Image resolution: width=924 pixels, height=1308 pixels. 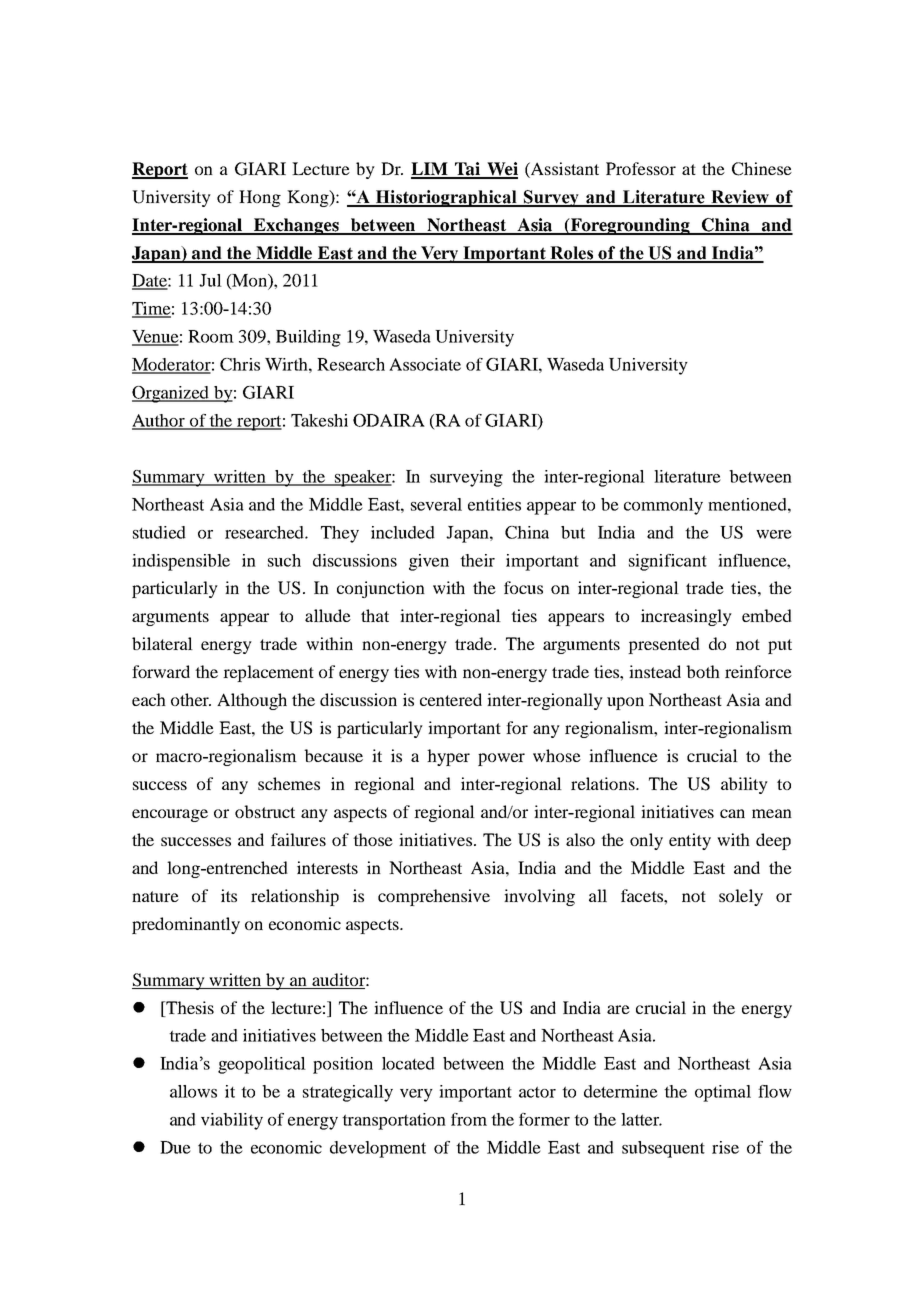 What do you see at coordinates (741, 897) in the page?
I see `solely` at bounding box center [741, 897].
